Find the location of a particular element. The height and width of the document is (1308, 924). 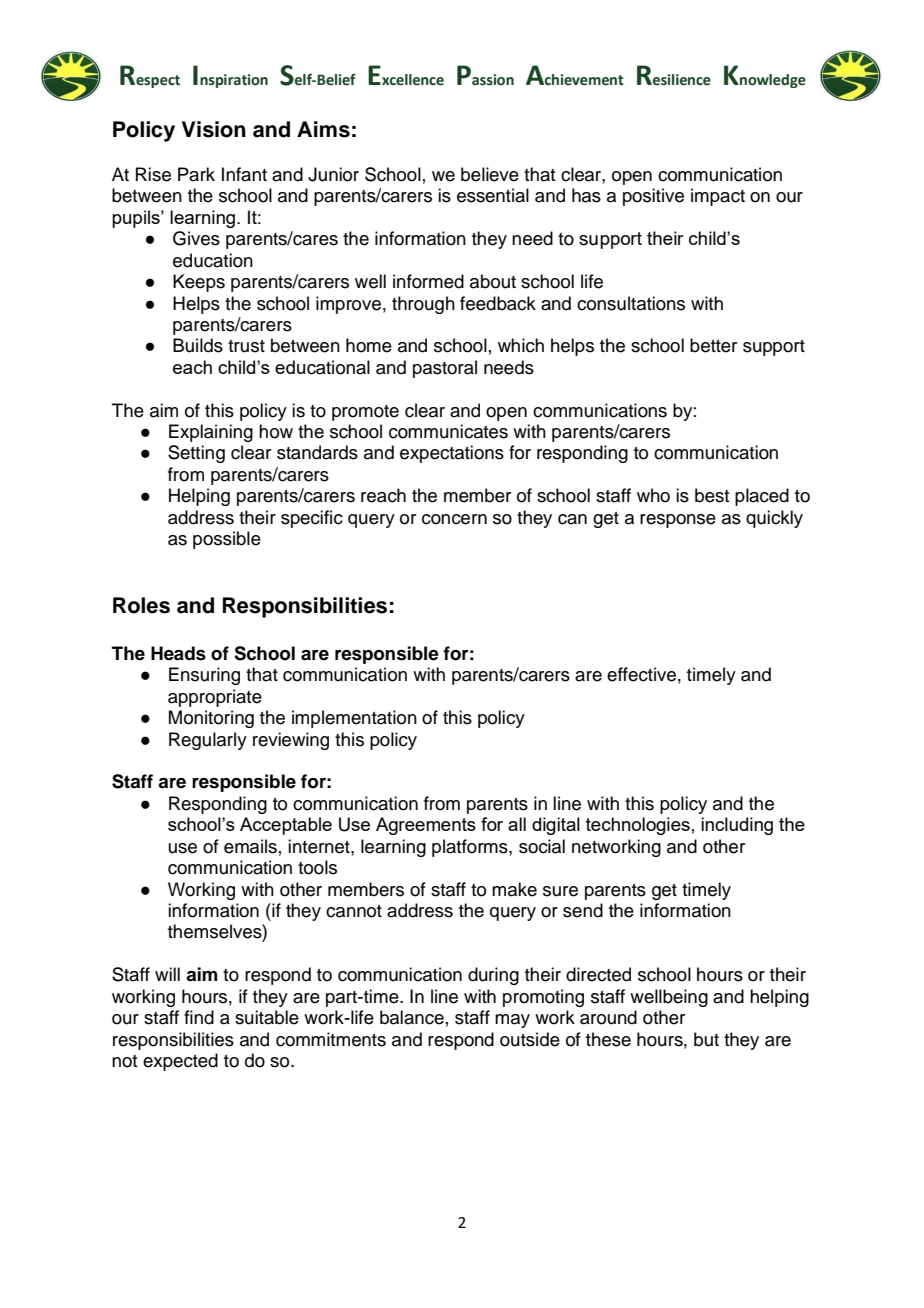

possible is located at coordinates (227, 540).
